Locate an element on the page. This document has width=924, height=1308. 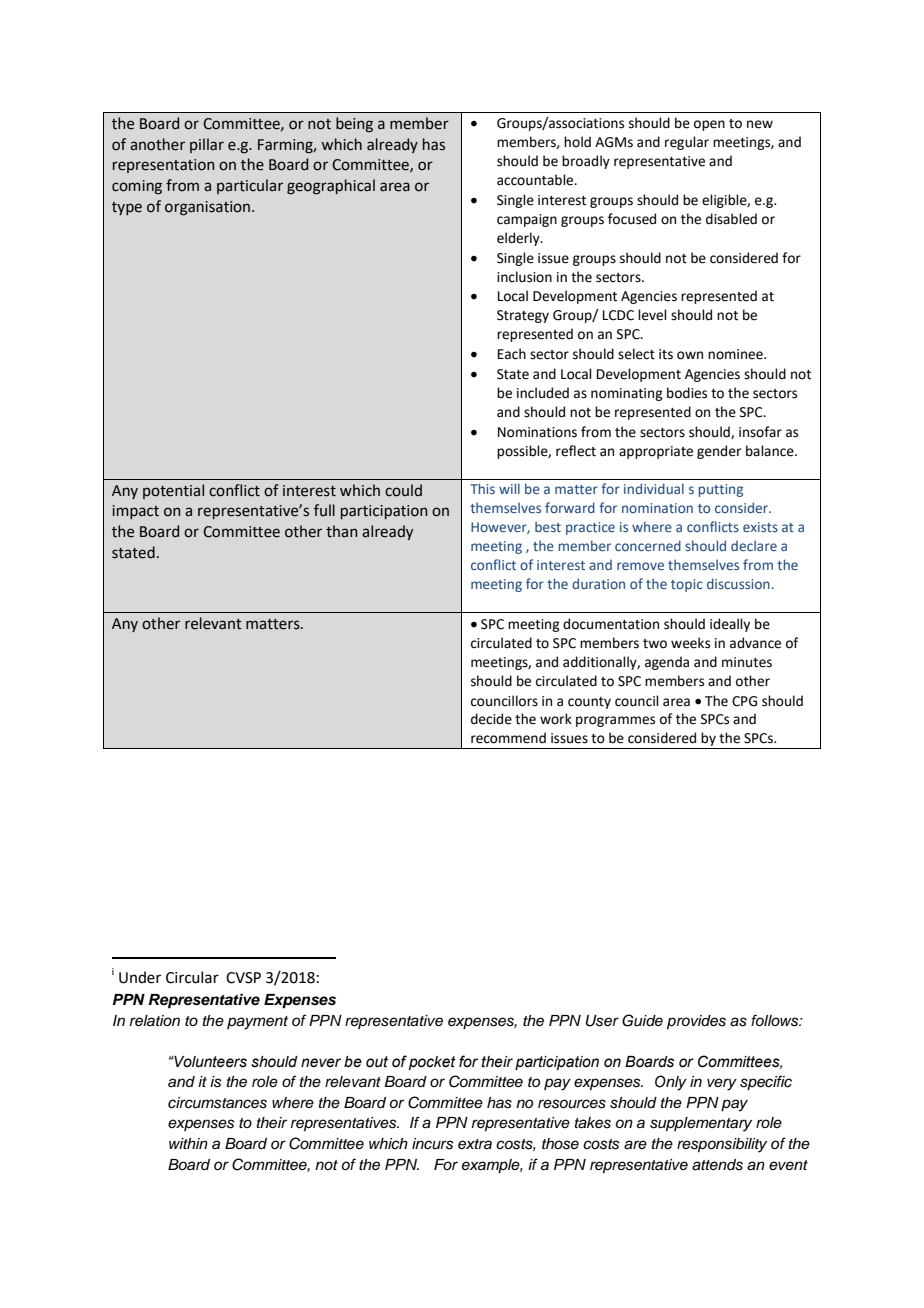
Circular is located at coordinates (192, 977).
